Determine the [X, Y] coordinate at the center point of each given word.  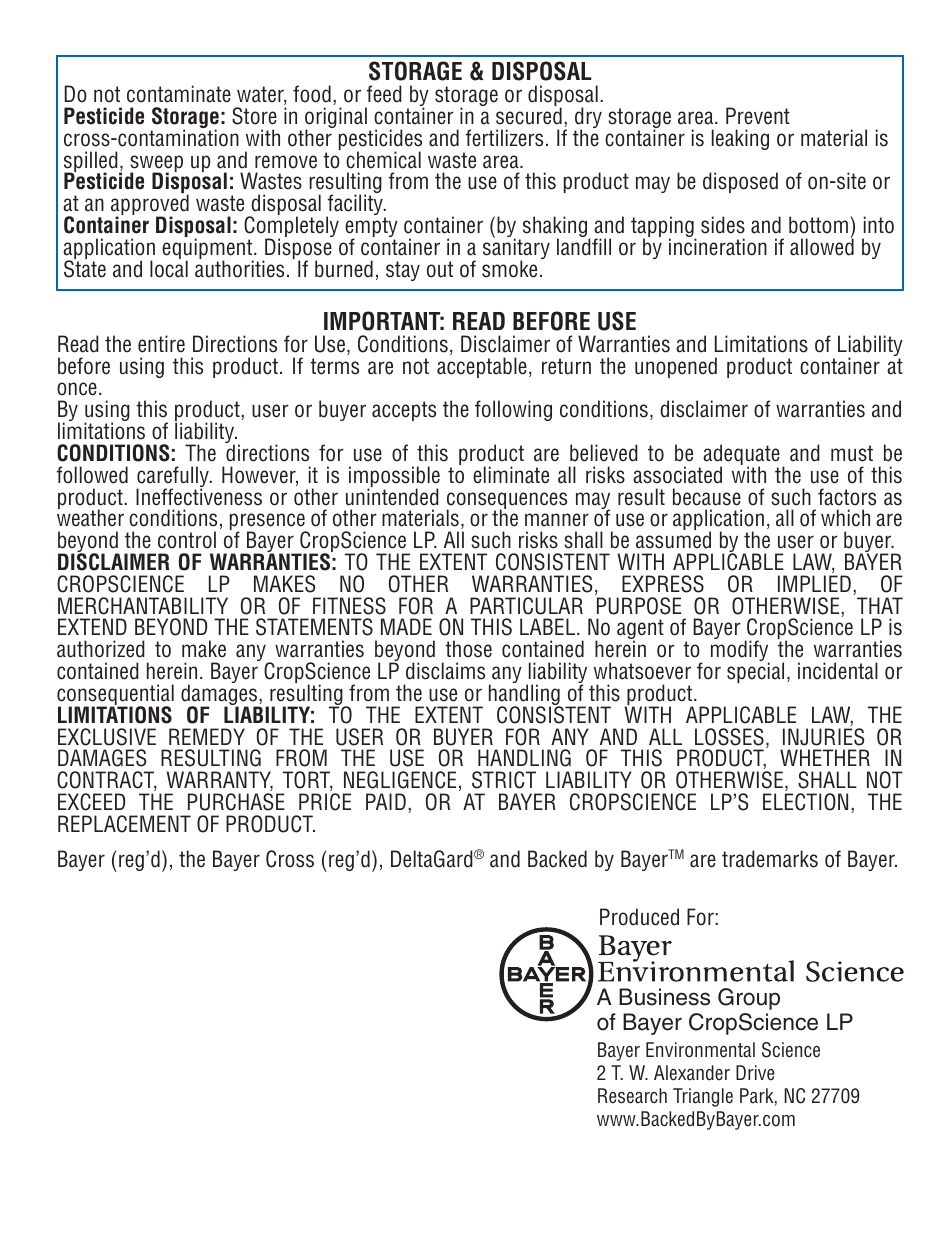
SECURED [529, 115]
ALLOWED [822, 246]
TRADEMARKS [770, 859]
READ [479, 321]
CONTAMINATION [177, 137]
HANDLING [525, 695]
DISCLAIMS [445, 671]
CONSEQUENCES [507, 502]
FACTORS [847, 497]
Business [664, 997]
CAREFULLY [173, 478]
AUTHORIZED [101, 649]
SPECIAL [755, 672]
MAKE [204, 649]
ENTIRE [161, 344]
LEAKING [740, 139]
